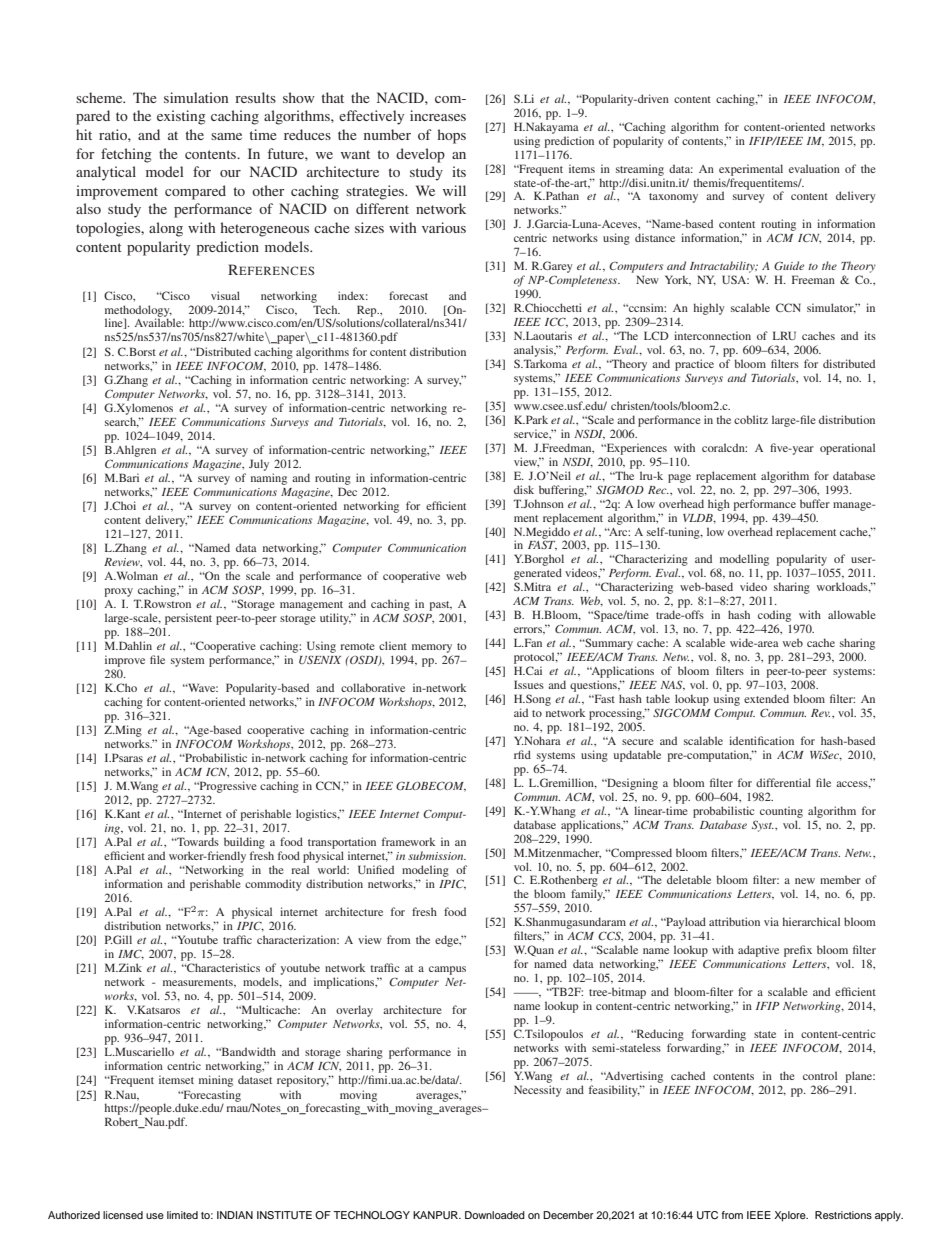 This document has width=952, height=1233. I want to click on Downloaded, so click(495, 1215).
